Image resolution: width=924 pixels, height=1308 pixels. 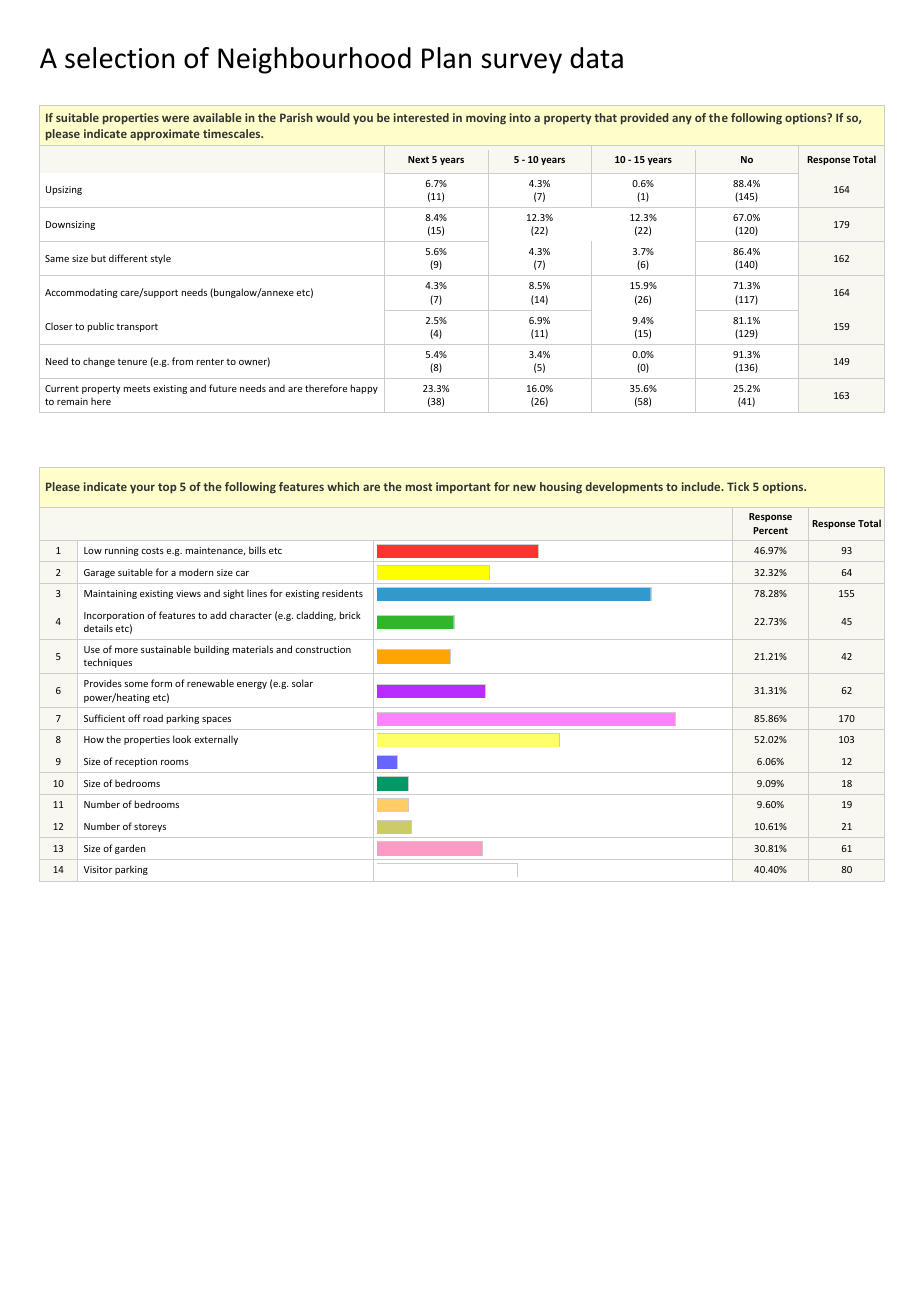 I want to click on selection, so click(x=119, y=58).
